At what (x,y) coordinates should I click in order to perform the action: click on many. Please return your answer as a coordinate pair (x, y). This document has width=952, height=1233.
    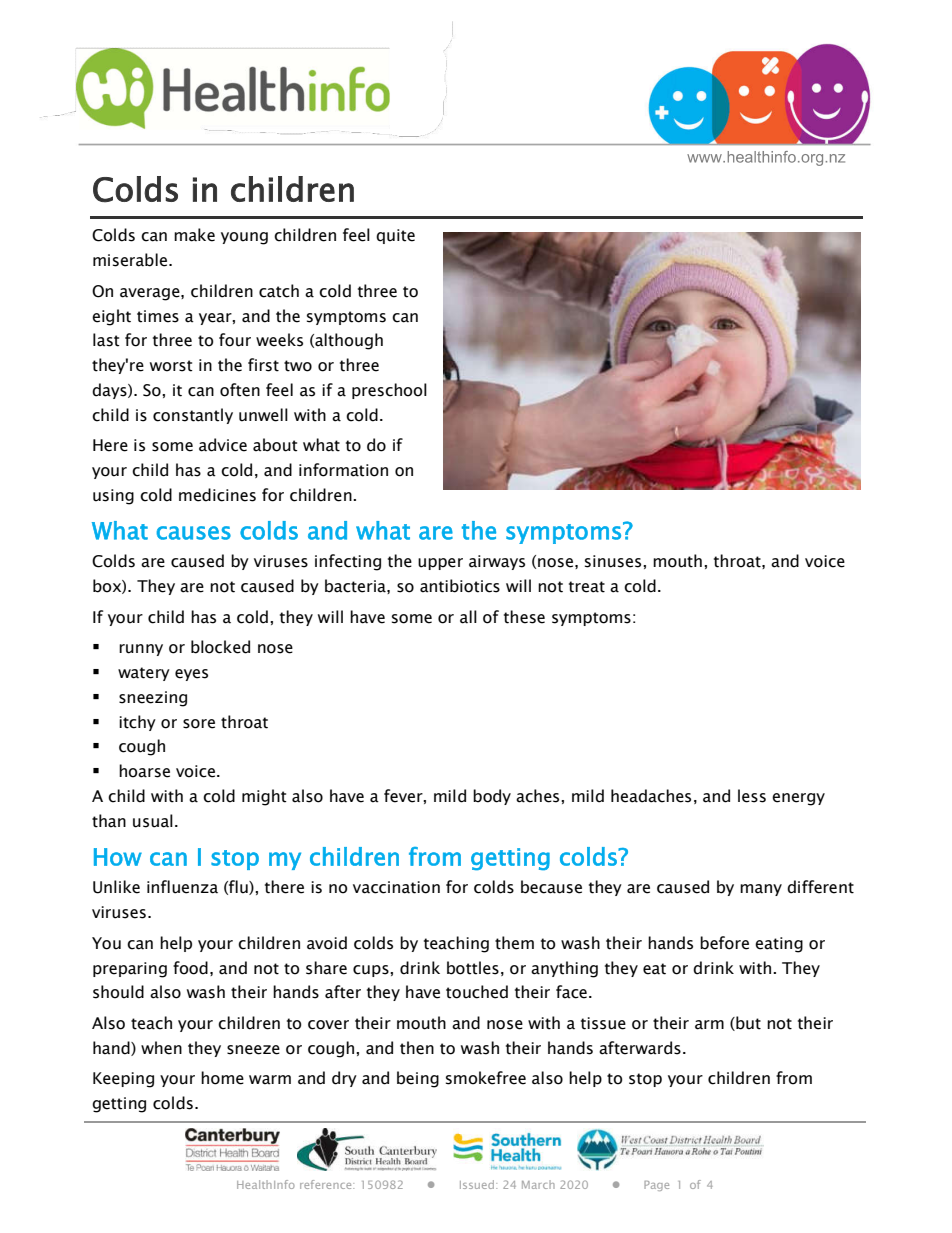
    Looking at the image, I should click on (761, 890).
